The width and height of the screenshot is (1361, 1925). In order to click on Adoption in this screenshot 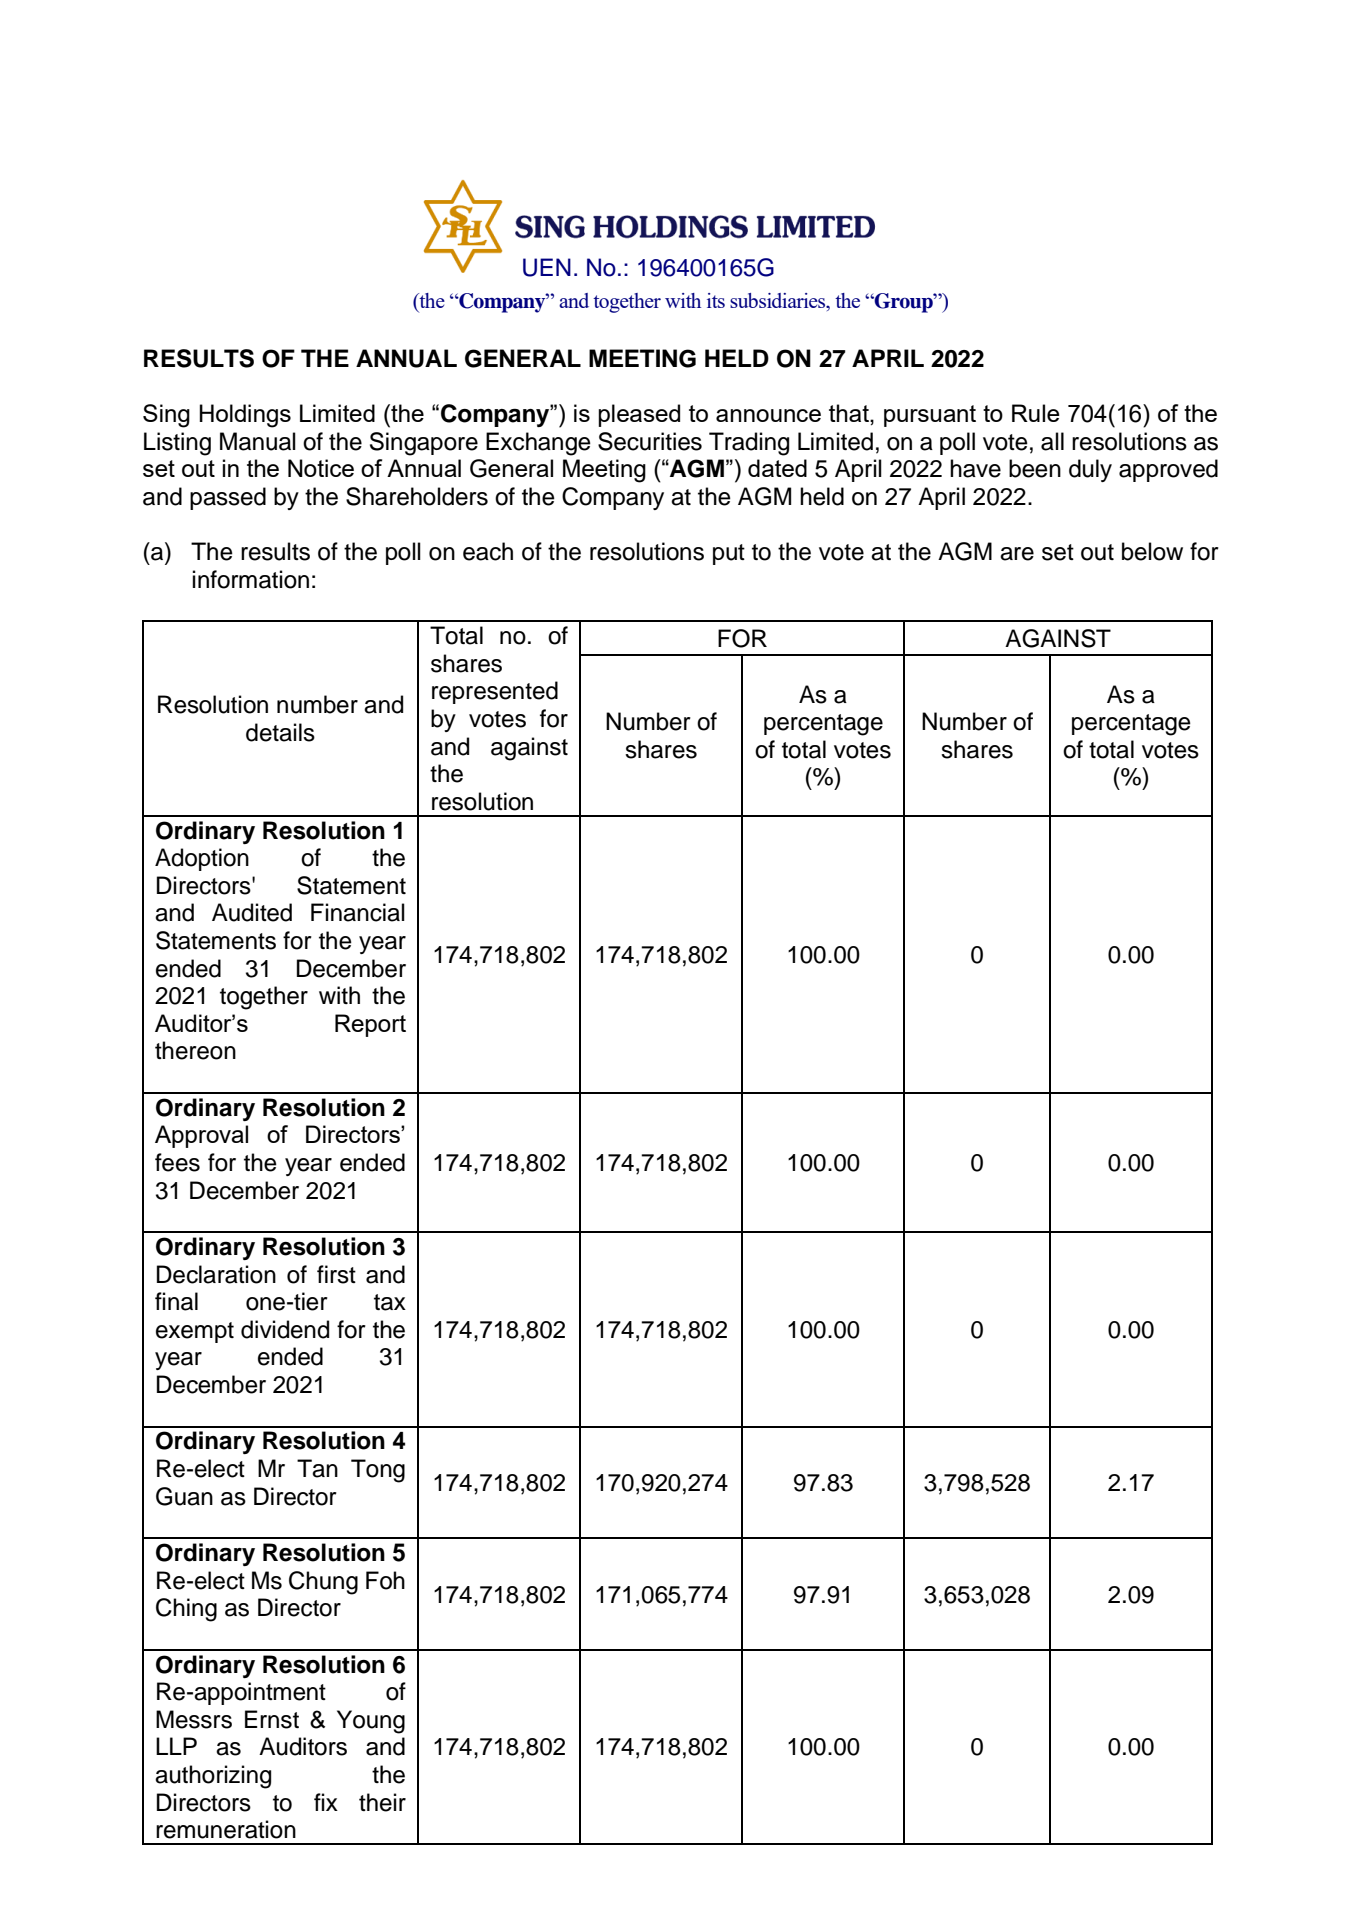, I will do `click(202, 859)`.
